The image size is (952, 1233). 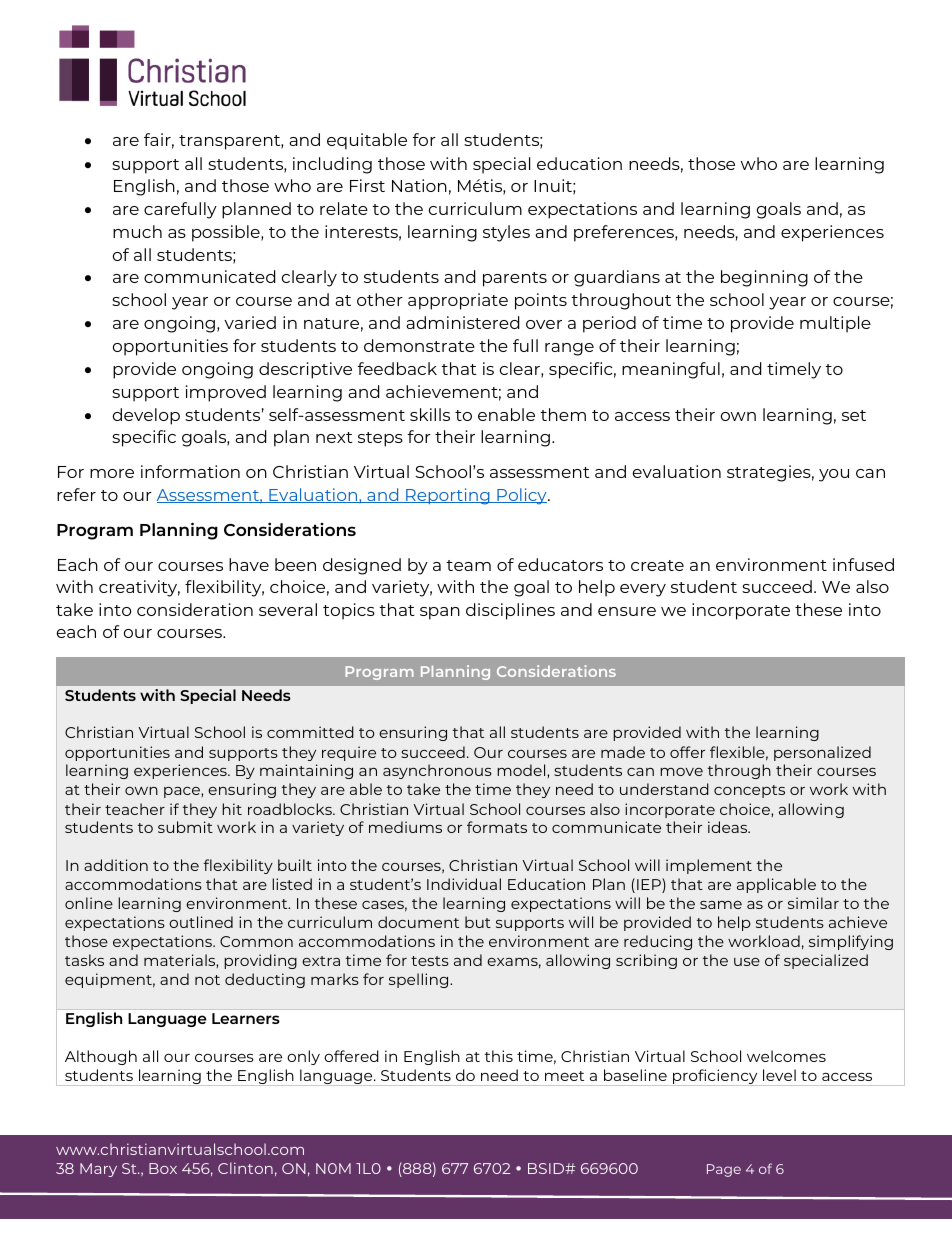 I want to click on Box, so click(x=163, y=1168).
